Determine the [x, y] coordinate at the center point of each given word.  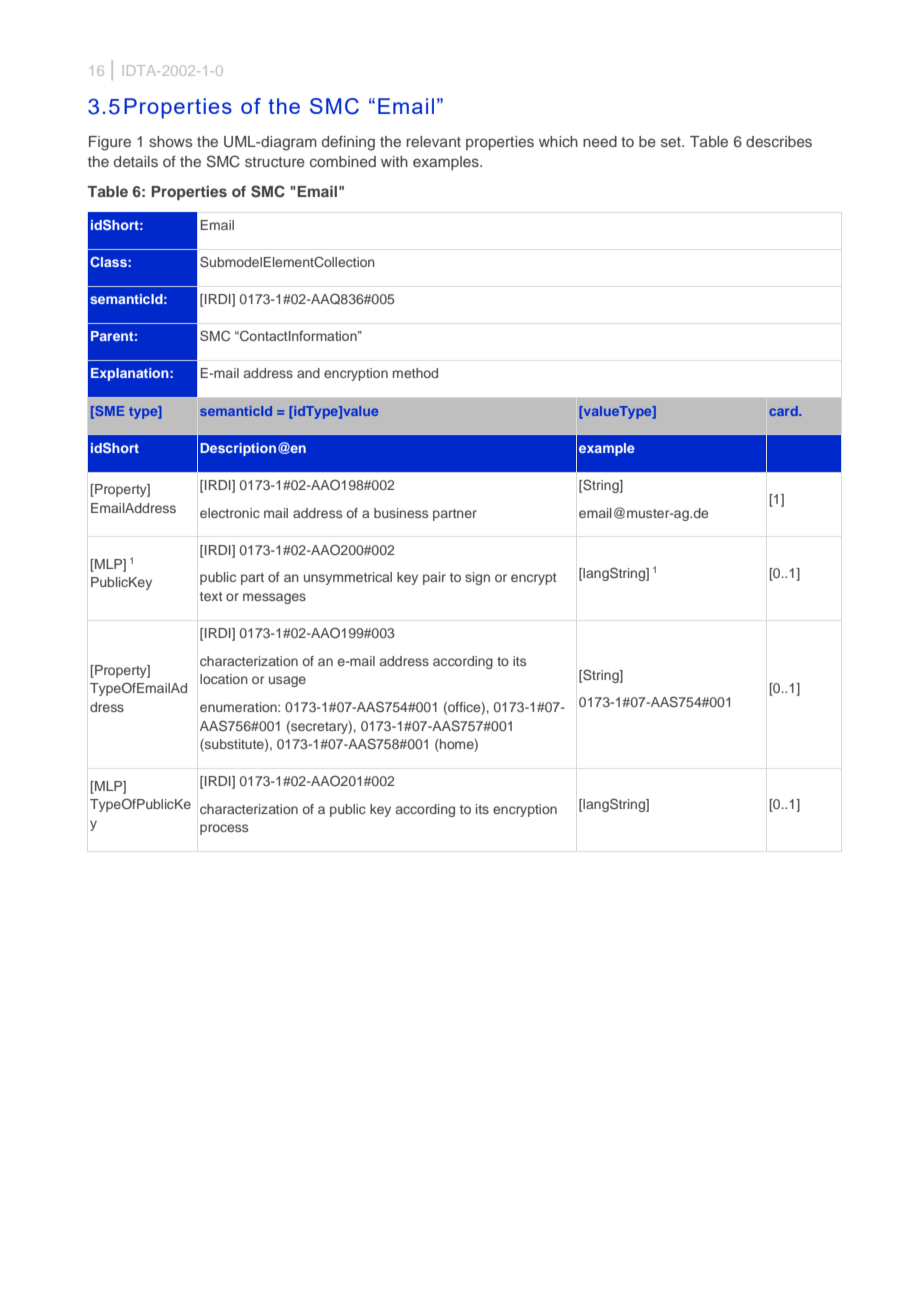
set [672, 142]
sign [477, 578]
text [211, 596]
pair [434, 578]
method [415, 373]
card [784, 411]
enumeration [239, 707]
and [308, 373]
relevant [434, 141]
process [224, 829]
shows [170, 141]
